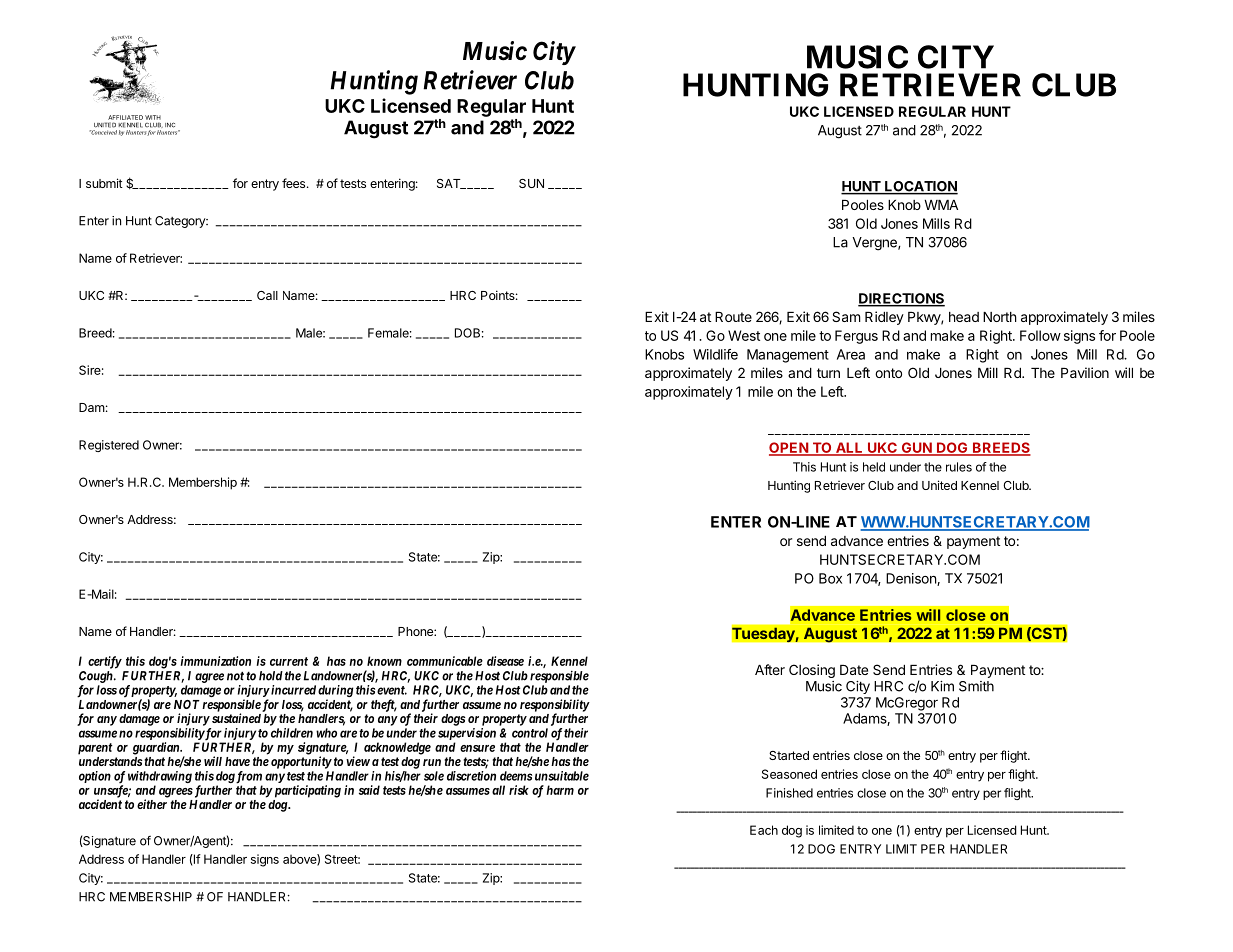  Describe the element at coordinates (560, 790) in the screenshot. I see `harm` at that location.
